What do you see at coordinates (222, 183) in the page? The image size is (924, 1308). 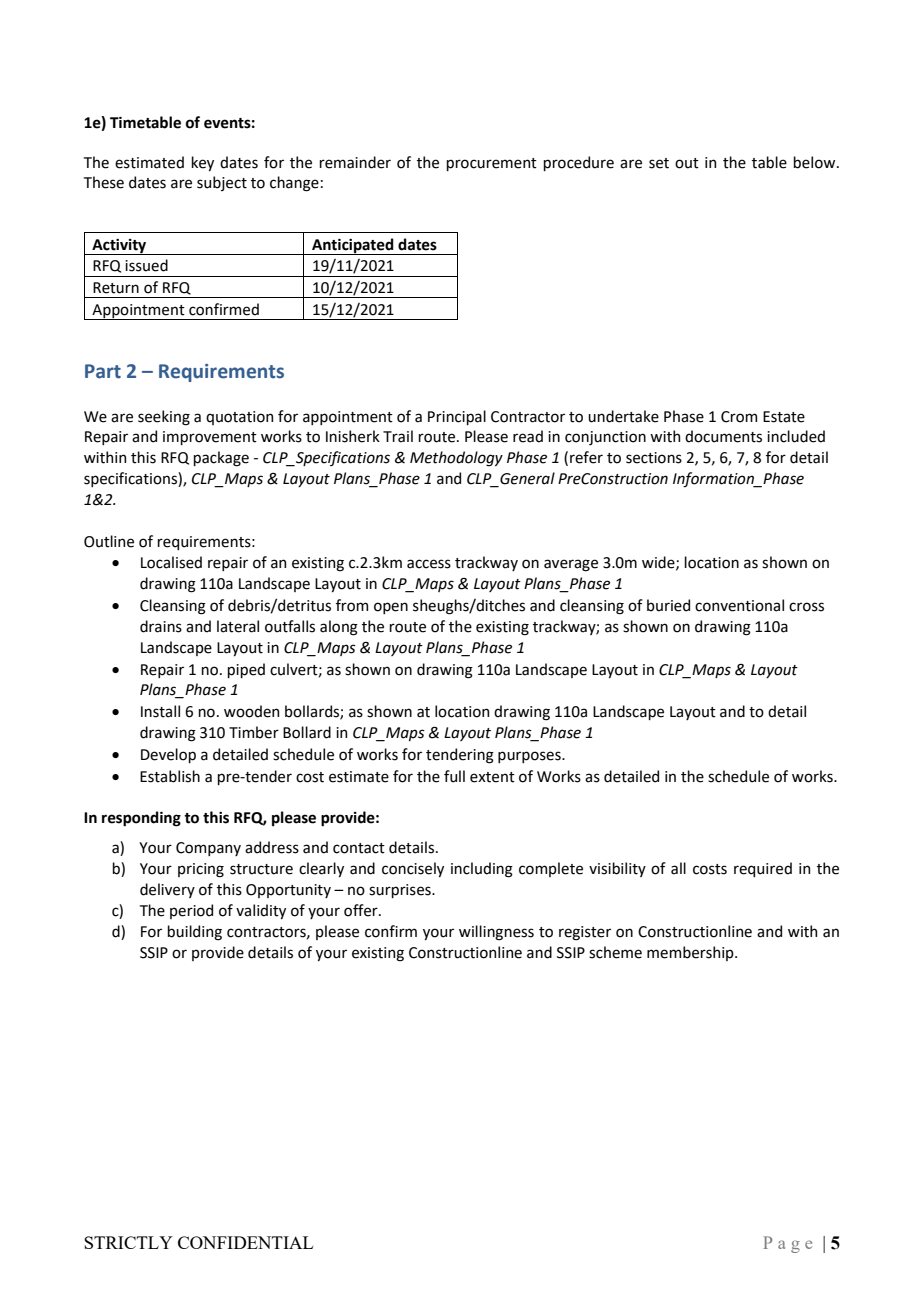 I see `subject` at bounding box center [222, 183].
